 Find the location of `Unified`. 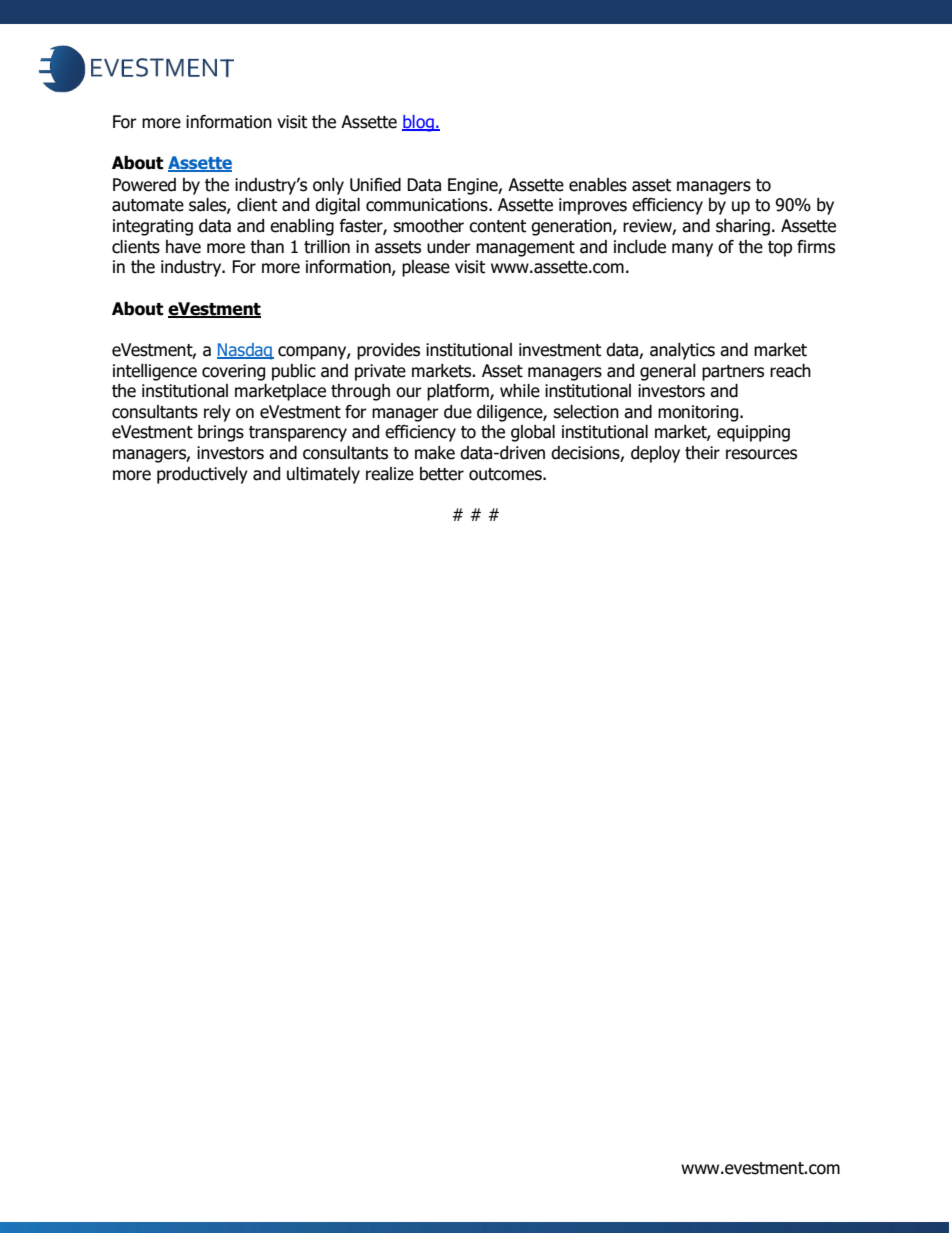

Unified is located at coordinates (375, 185).
